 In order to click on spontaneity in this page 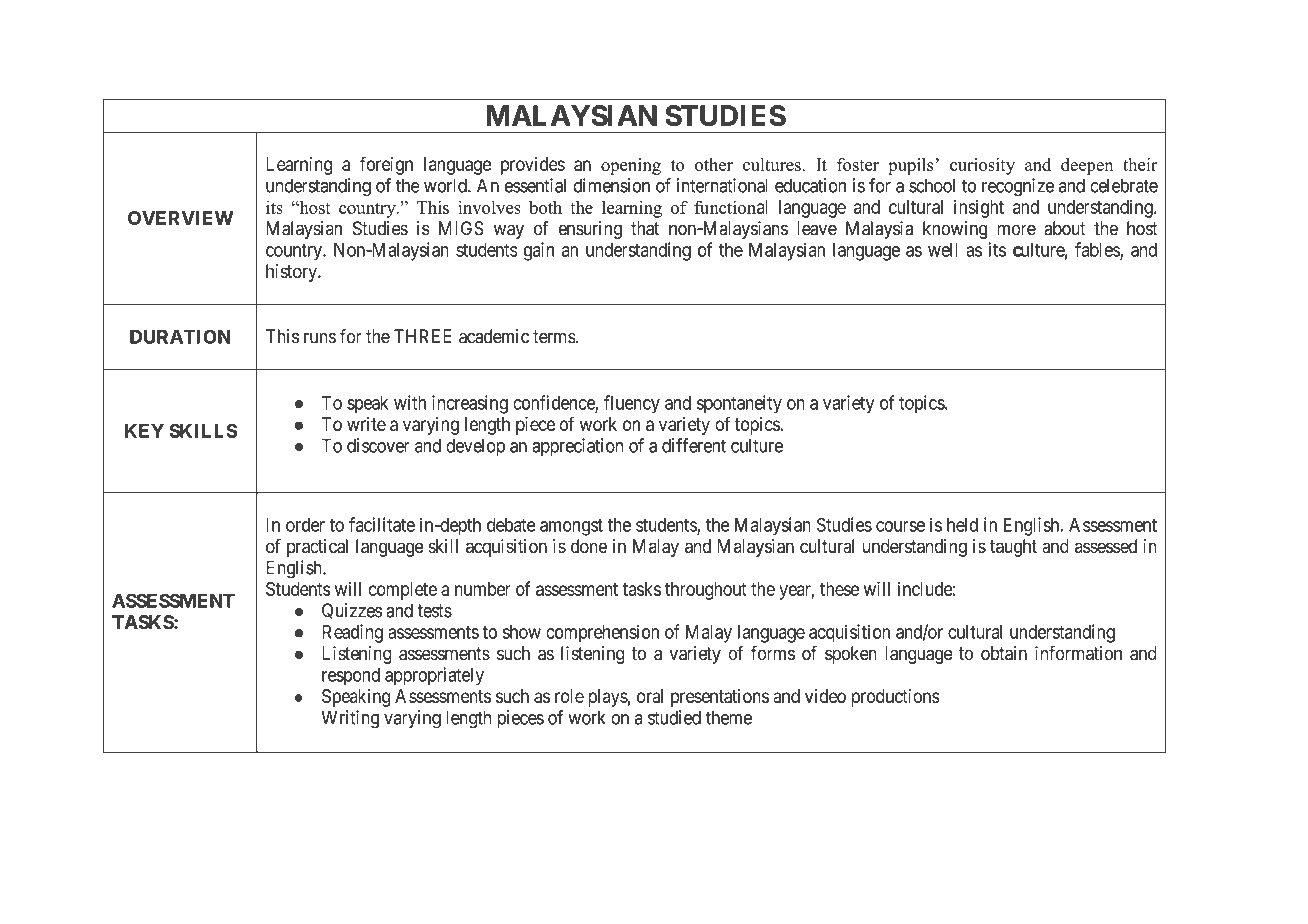, I will do `click(739, 404)`.
